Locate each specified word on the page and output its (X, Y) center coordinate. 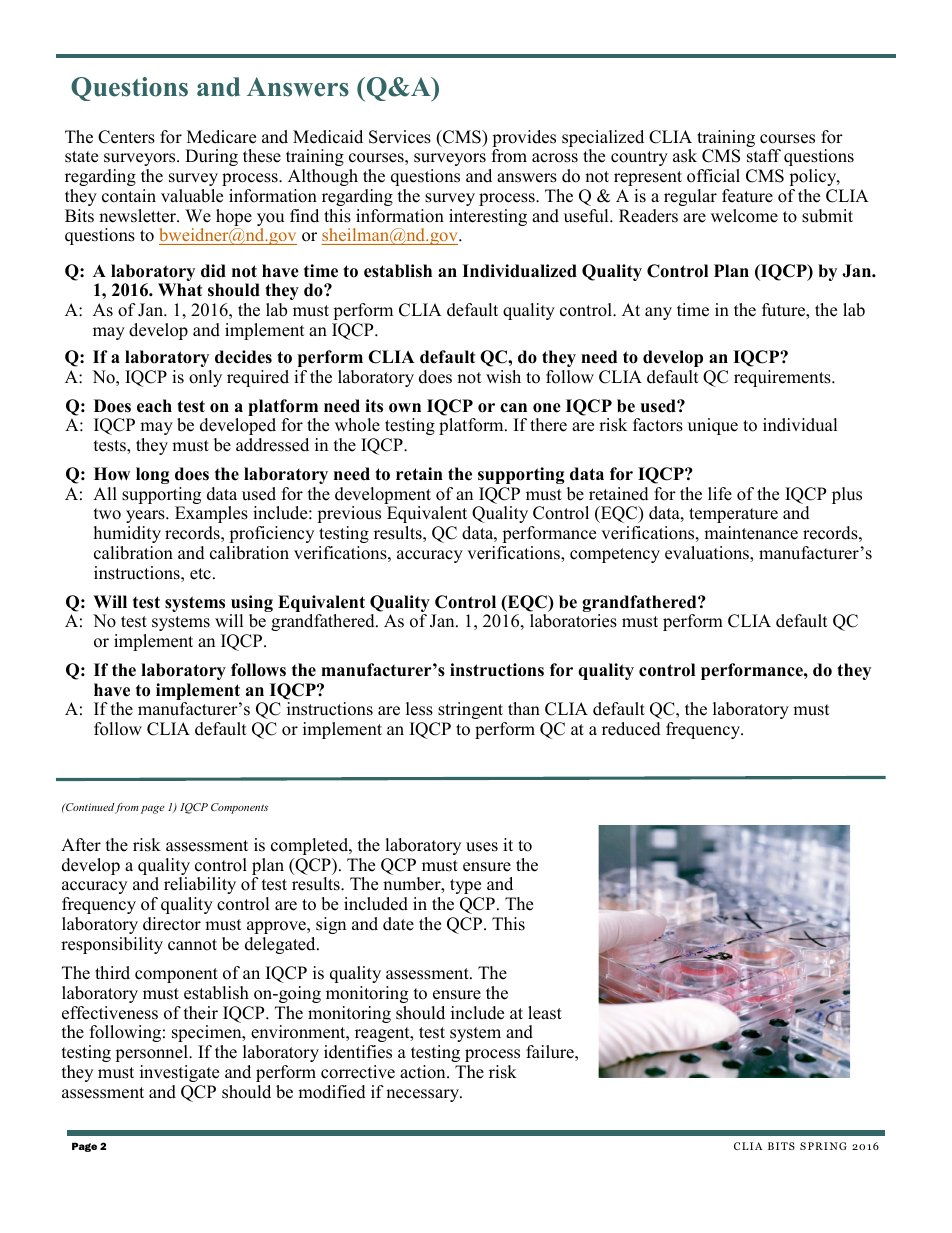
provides (524, 140)
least (545, 1013)
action (424, 1072)
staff (764, 156)
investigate (179, 1073)
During (211, 157)
